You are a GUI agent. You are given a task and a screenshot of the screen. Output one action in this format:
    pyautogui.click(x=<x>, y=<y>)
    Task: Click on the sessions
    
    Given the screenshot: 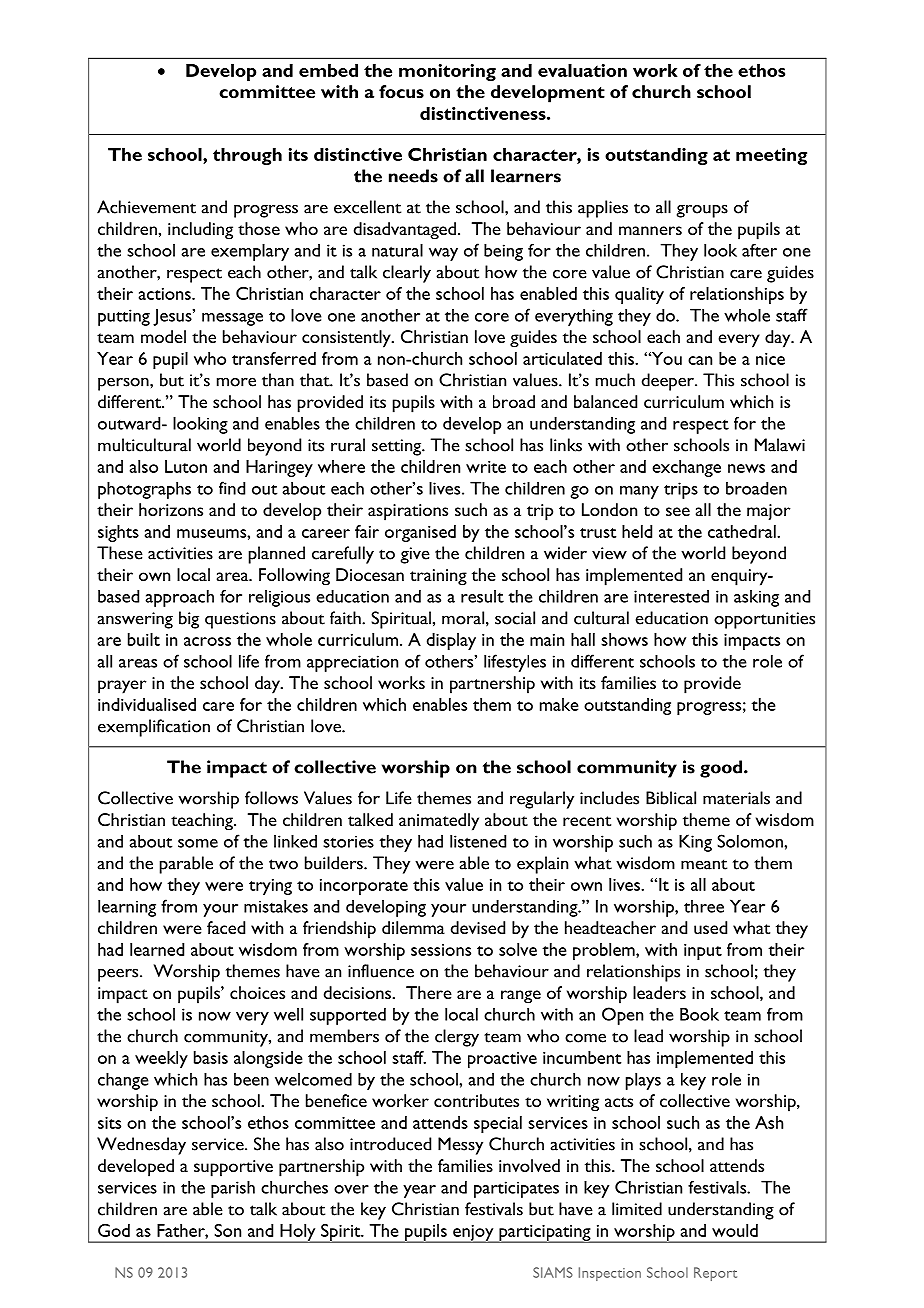 What is the action you would take?
    pyautogui.click(x=441, y=950)
